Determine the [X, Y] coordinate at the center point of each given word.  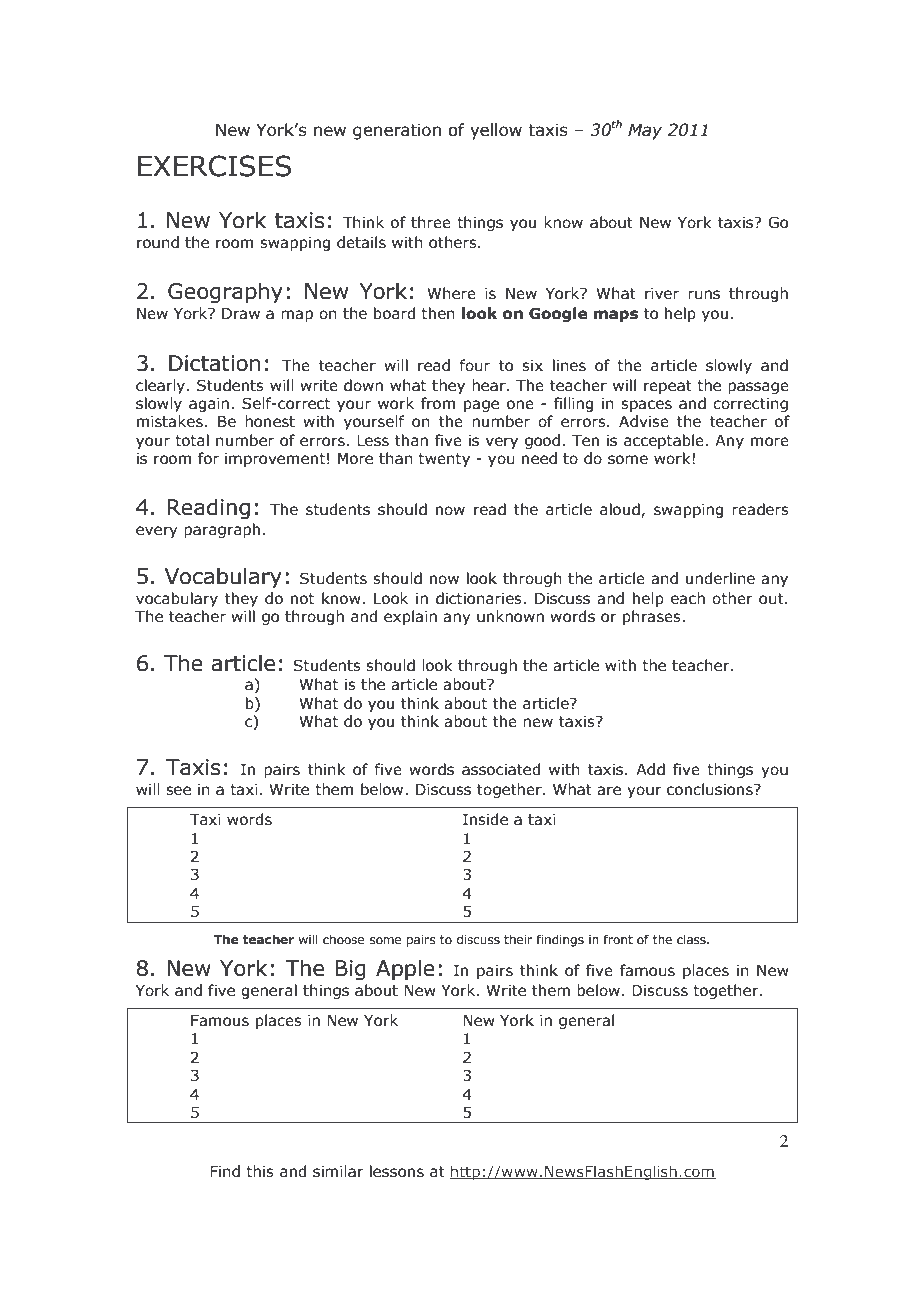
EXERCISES [214, 166]
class [692, 939]
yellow [496, 131]
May [645, 131]
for [208, 458]
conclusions [711, 789]
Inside [485, 819]
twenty [444, 460]
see [178, 791]
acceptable [665, 441]
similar [338, 1171]
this [260, 1171]
